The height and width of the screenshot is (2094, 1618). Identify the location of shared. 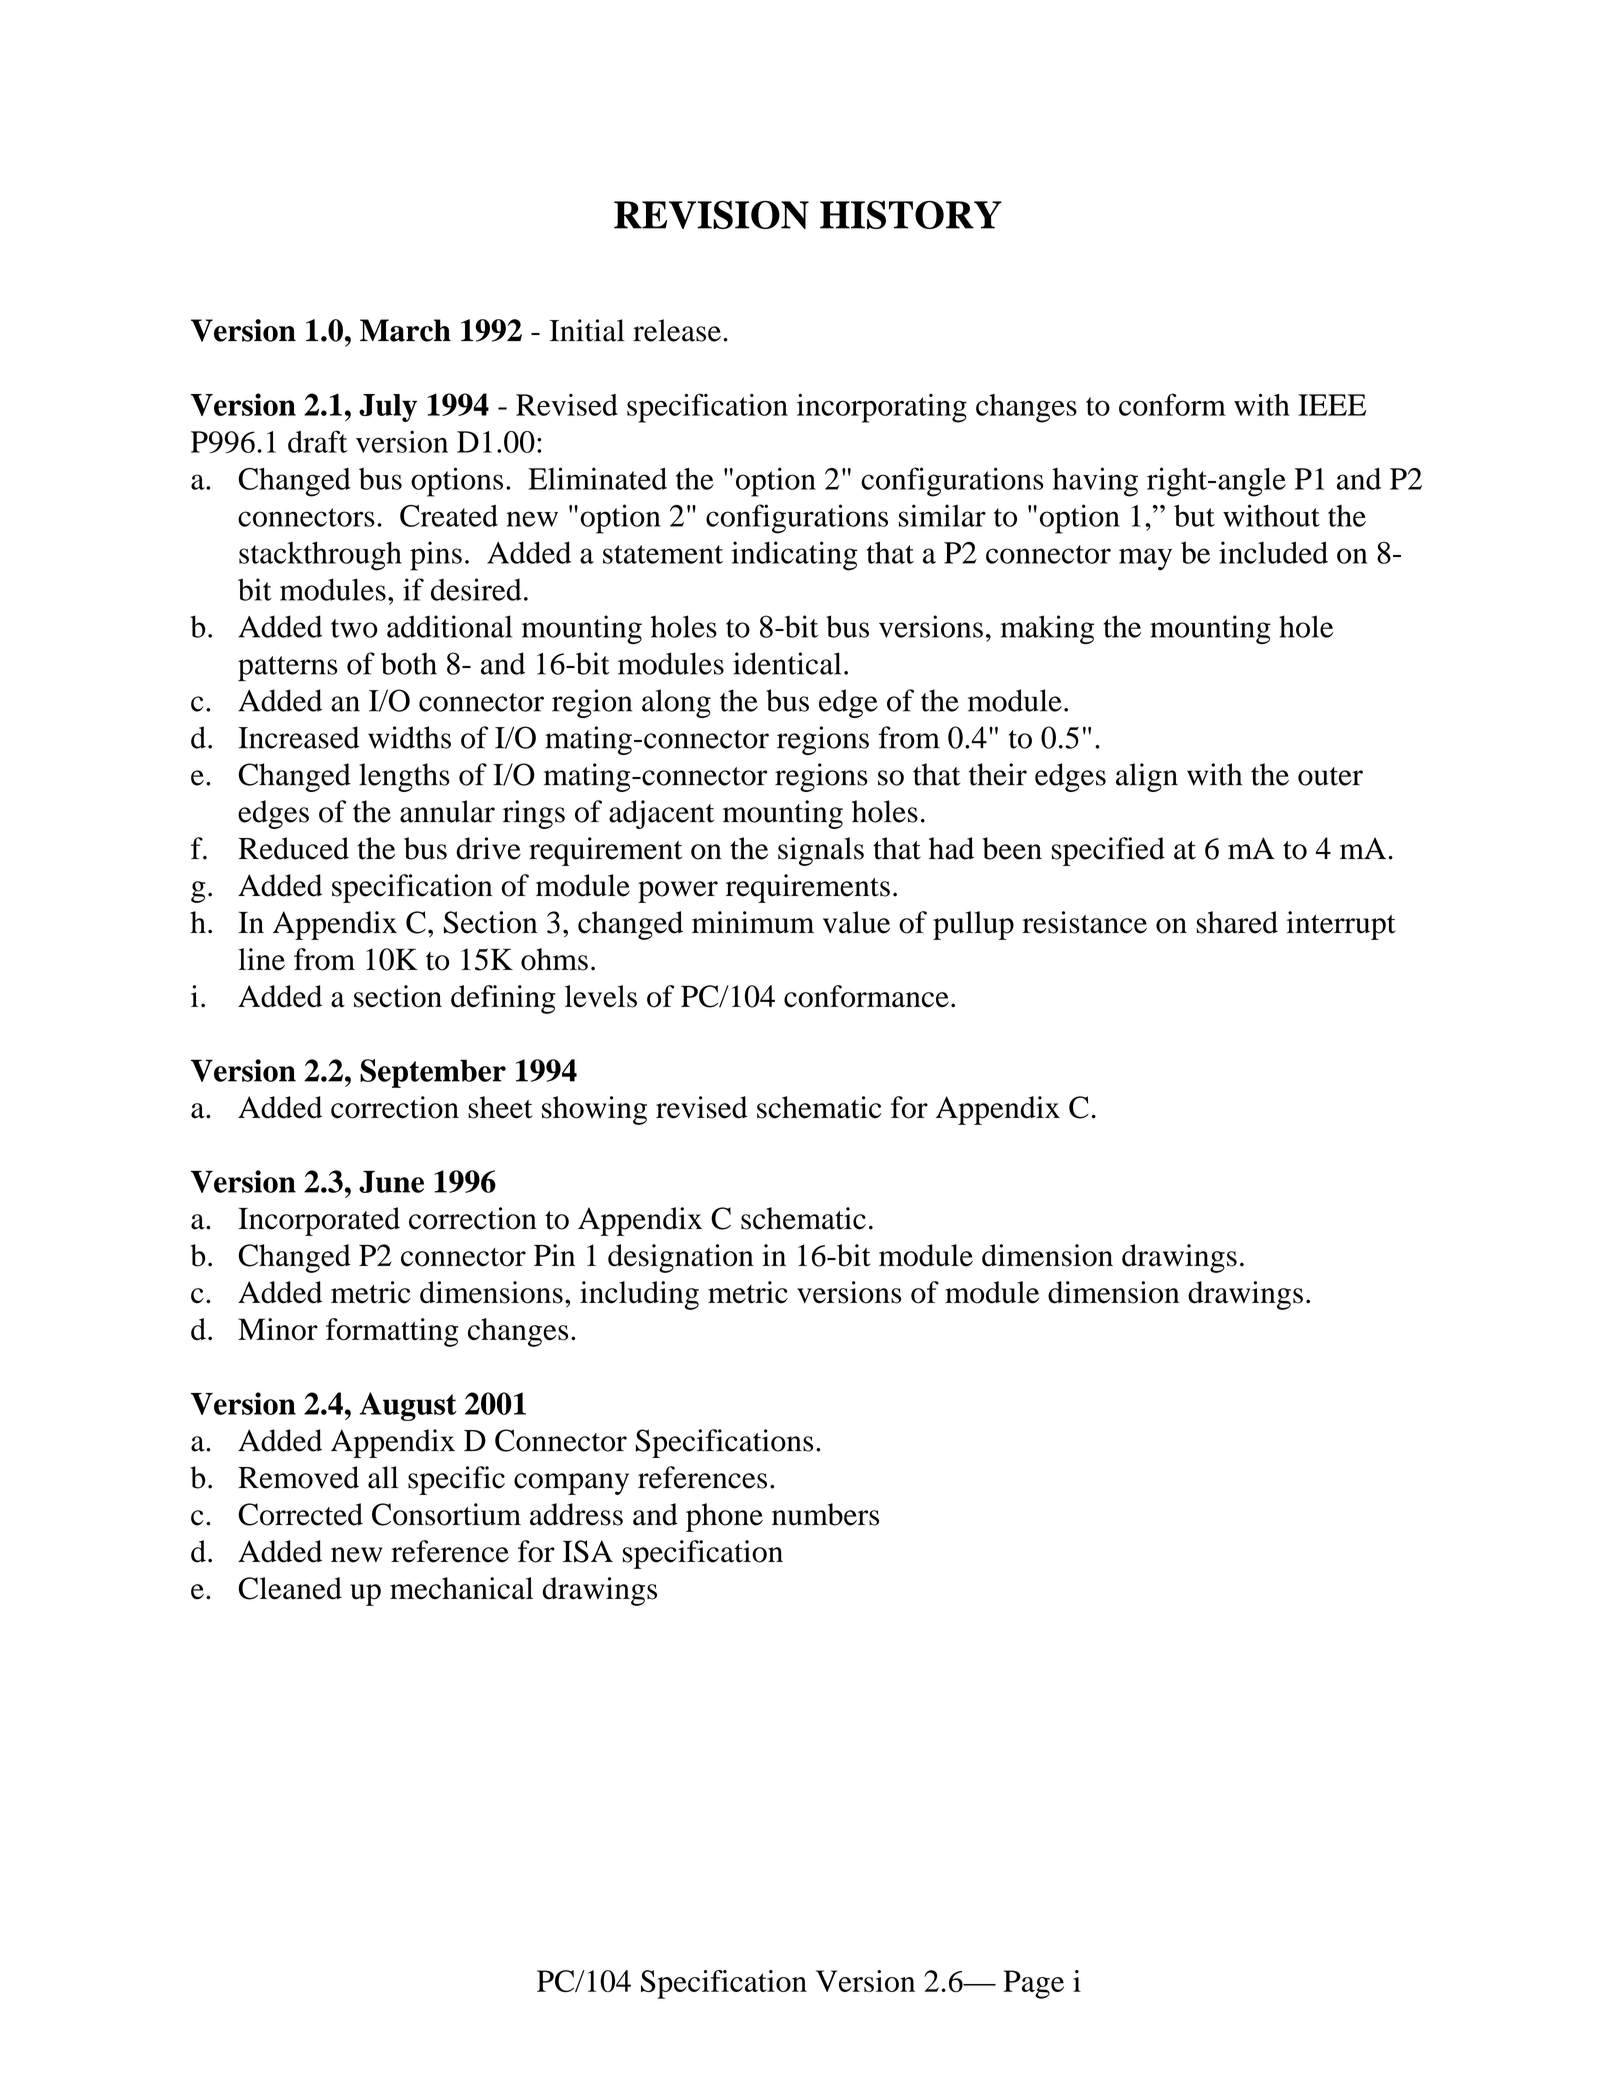
(1237, 922).
